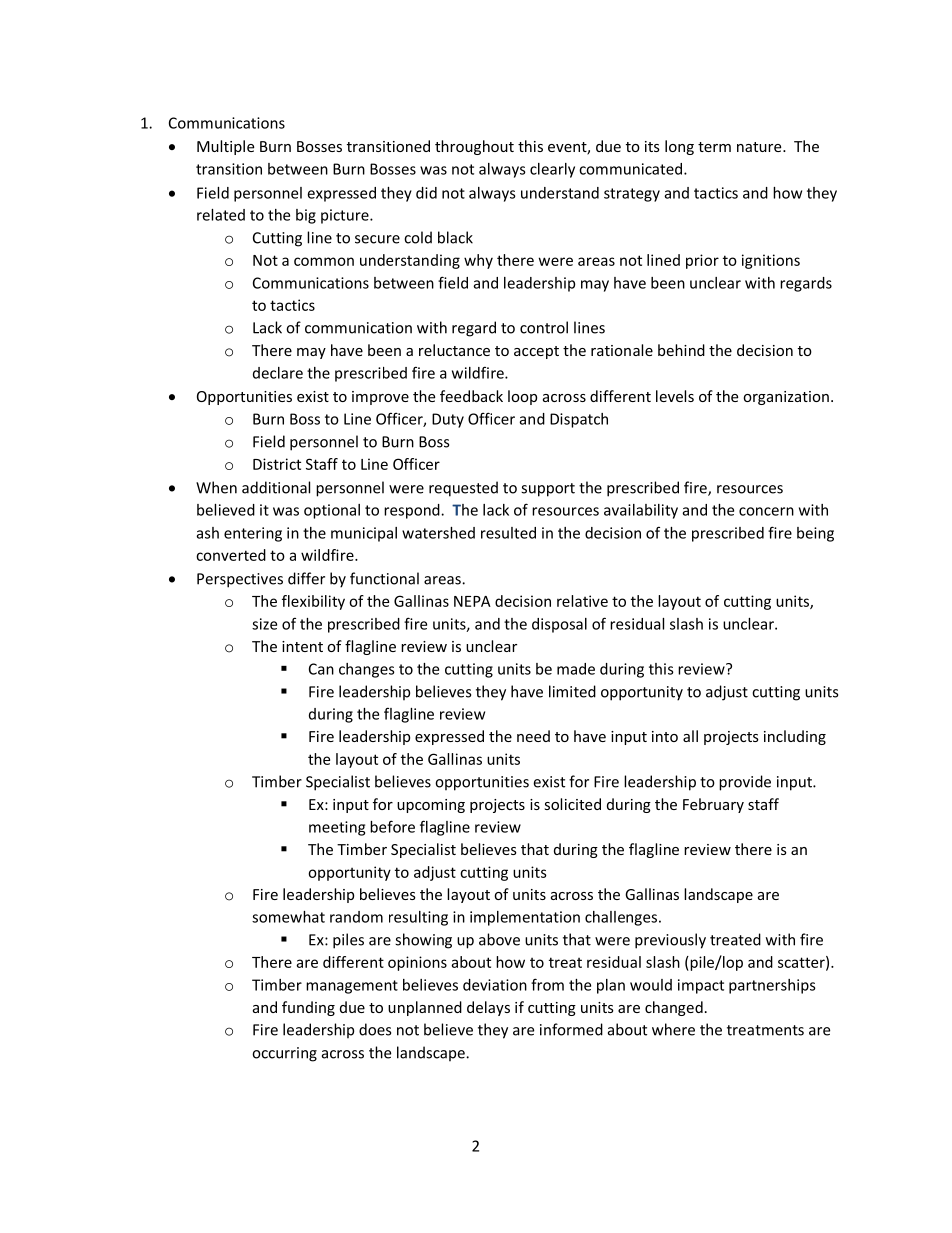 The image size is (952, 1233). What do you see at coordinates (548, 490) in the document?
I see `support` at bounding box center [548, 490].
